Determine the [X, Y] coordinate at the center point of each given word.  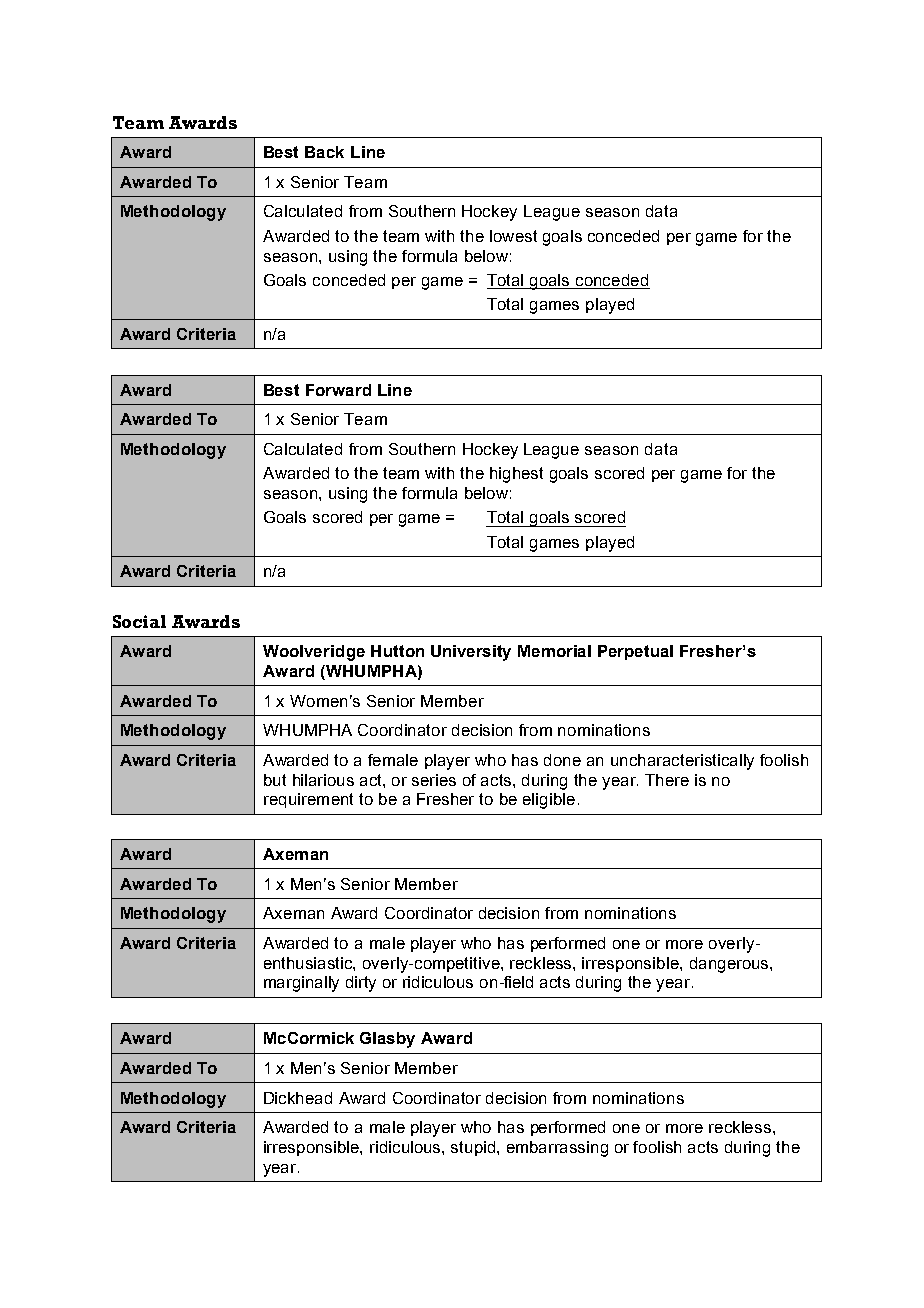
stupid [474, 1148]
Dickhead [298, 1098]
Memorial [554, 651]
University [471, 653]
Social [139, 621]
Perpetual [635, 652]
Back [324, 152]
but [275, 780]
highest [516, 475]
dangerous [730, 965]
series [434, 780]
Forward [338, 390]
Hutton [397, 651]
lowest [513, 236]
